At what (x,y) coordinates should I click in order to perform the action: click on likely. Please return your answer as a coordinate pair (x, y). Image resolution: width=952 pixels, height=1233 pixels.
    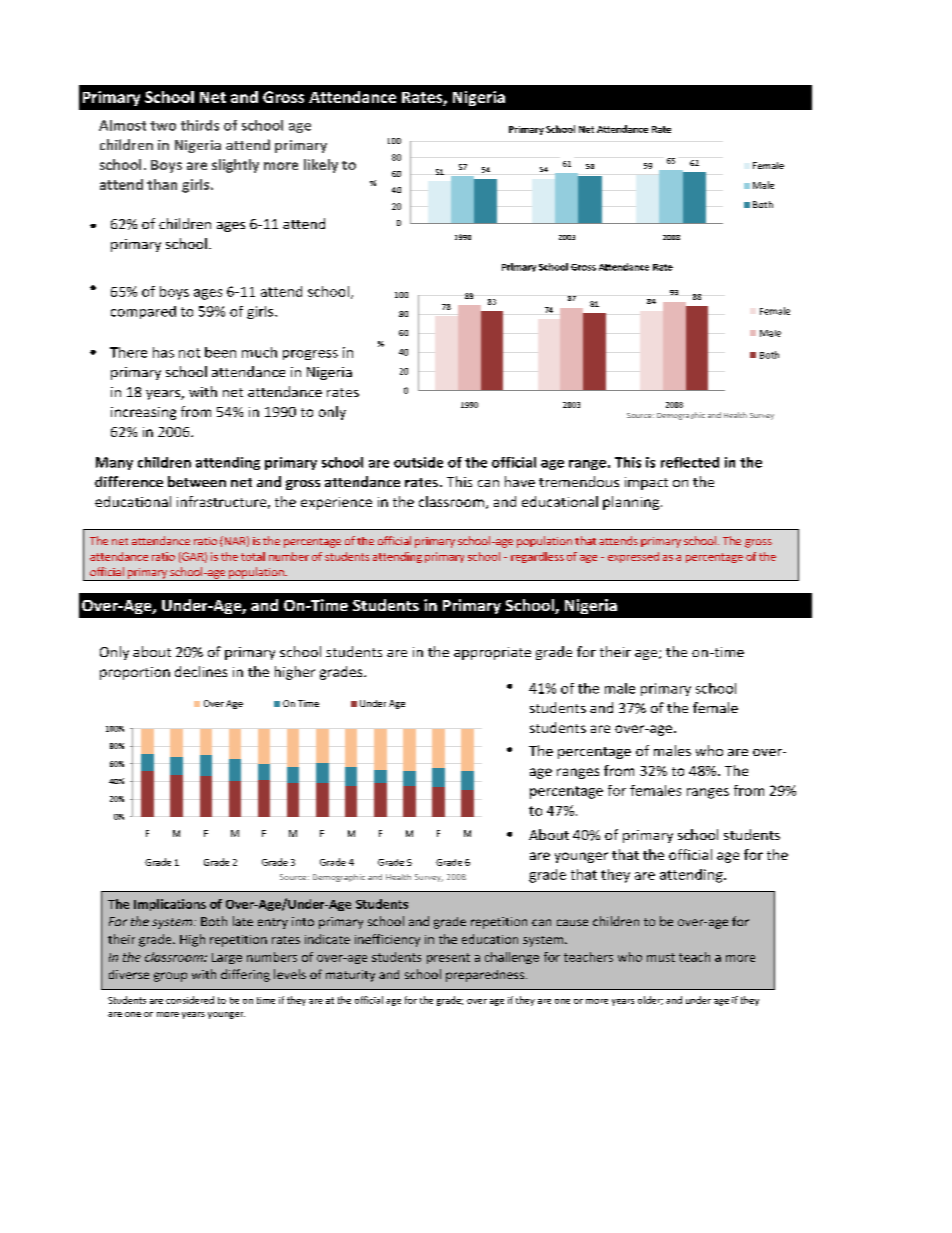
    Looking at the image, I should click on (321, 166).
